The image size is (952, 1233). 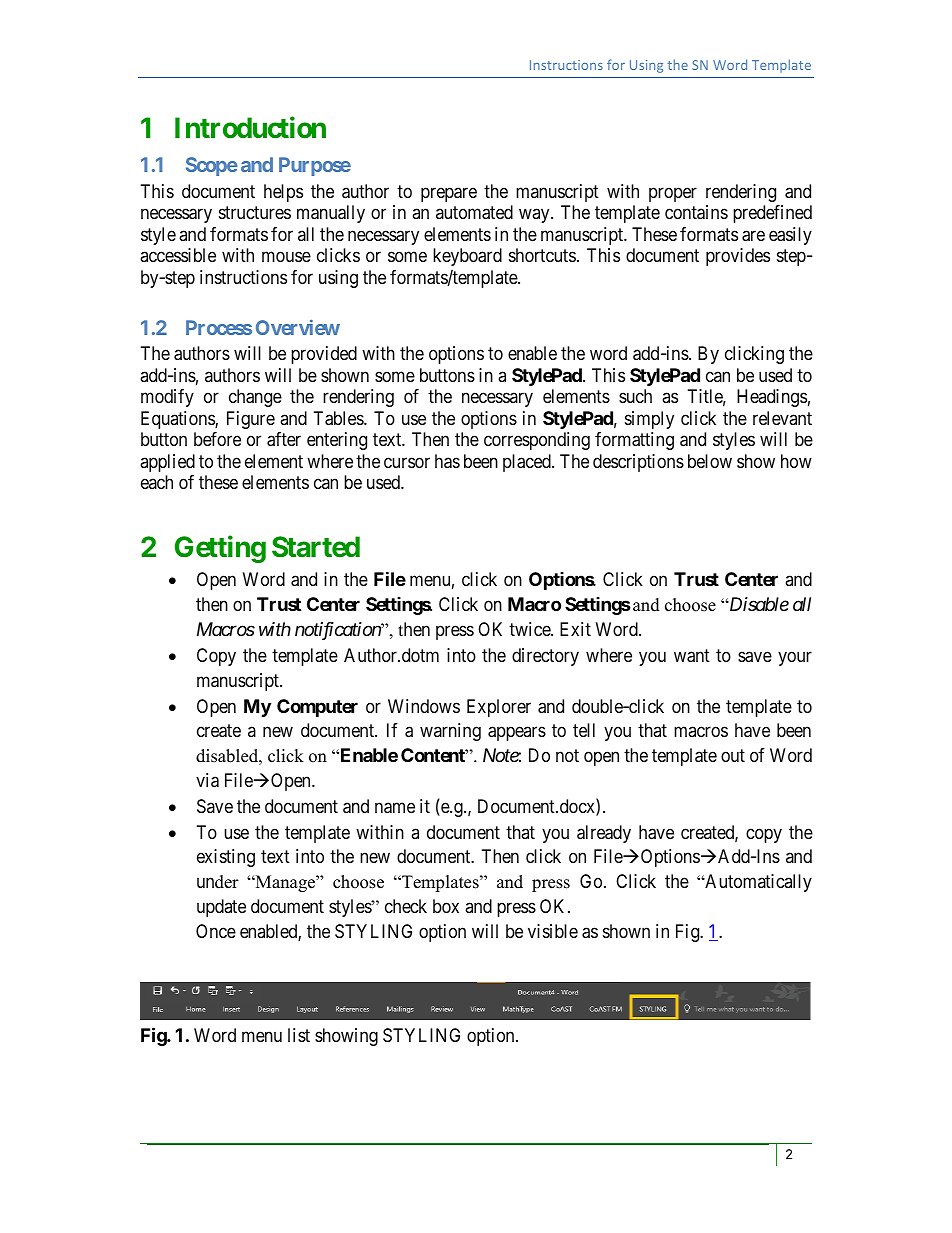 I want to click on change, so click(x=255, y=398).
